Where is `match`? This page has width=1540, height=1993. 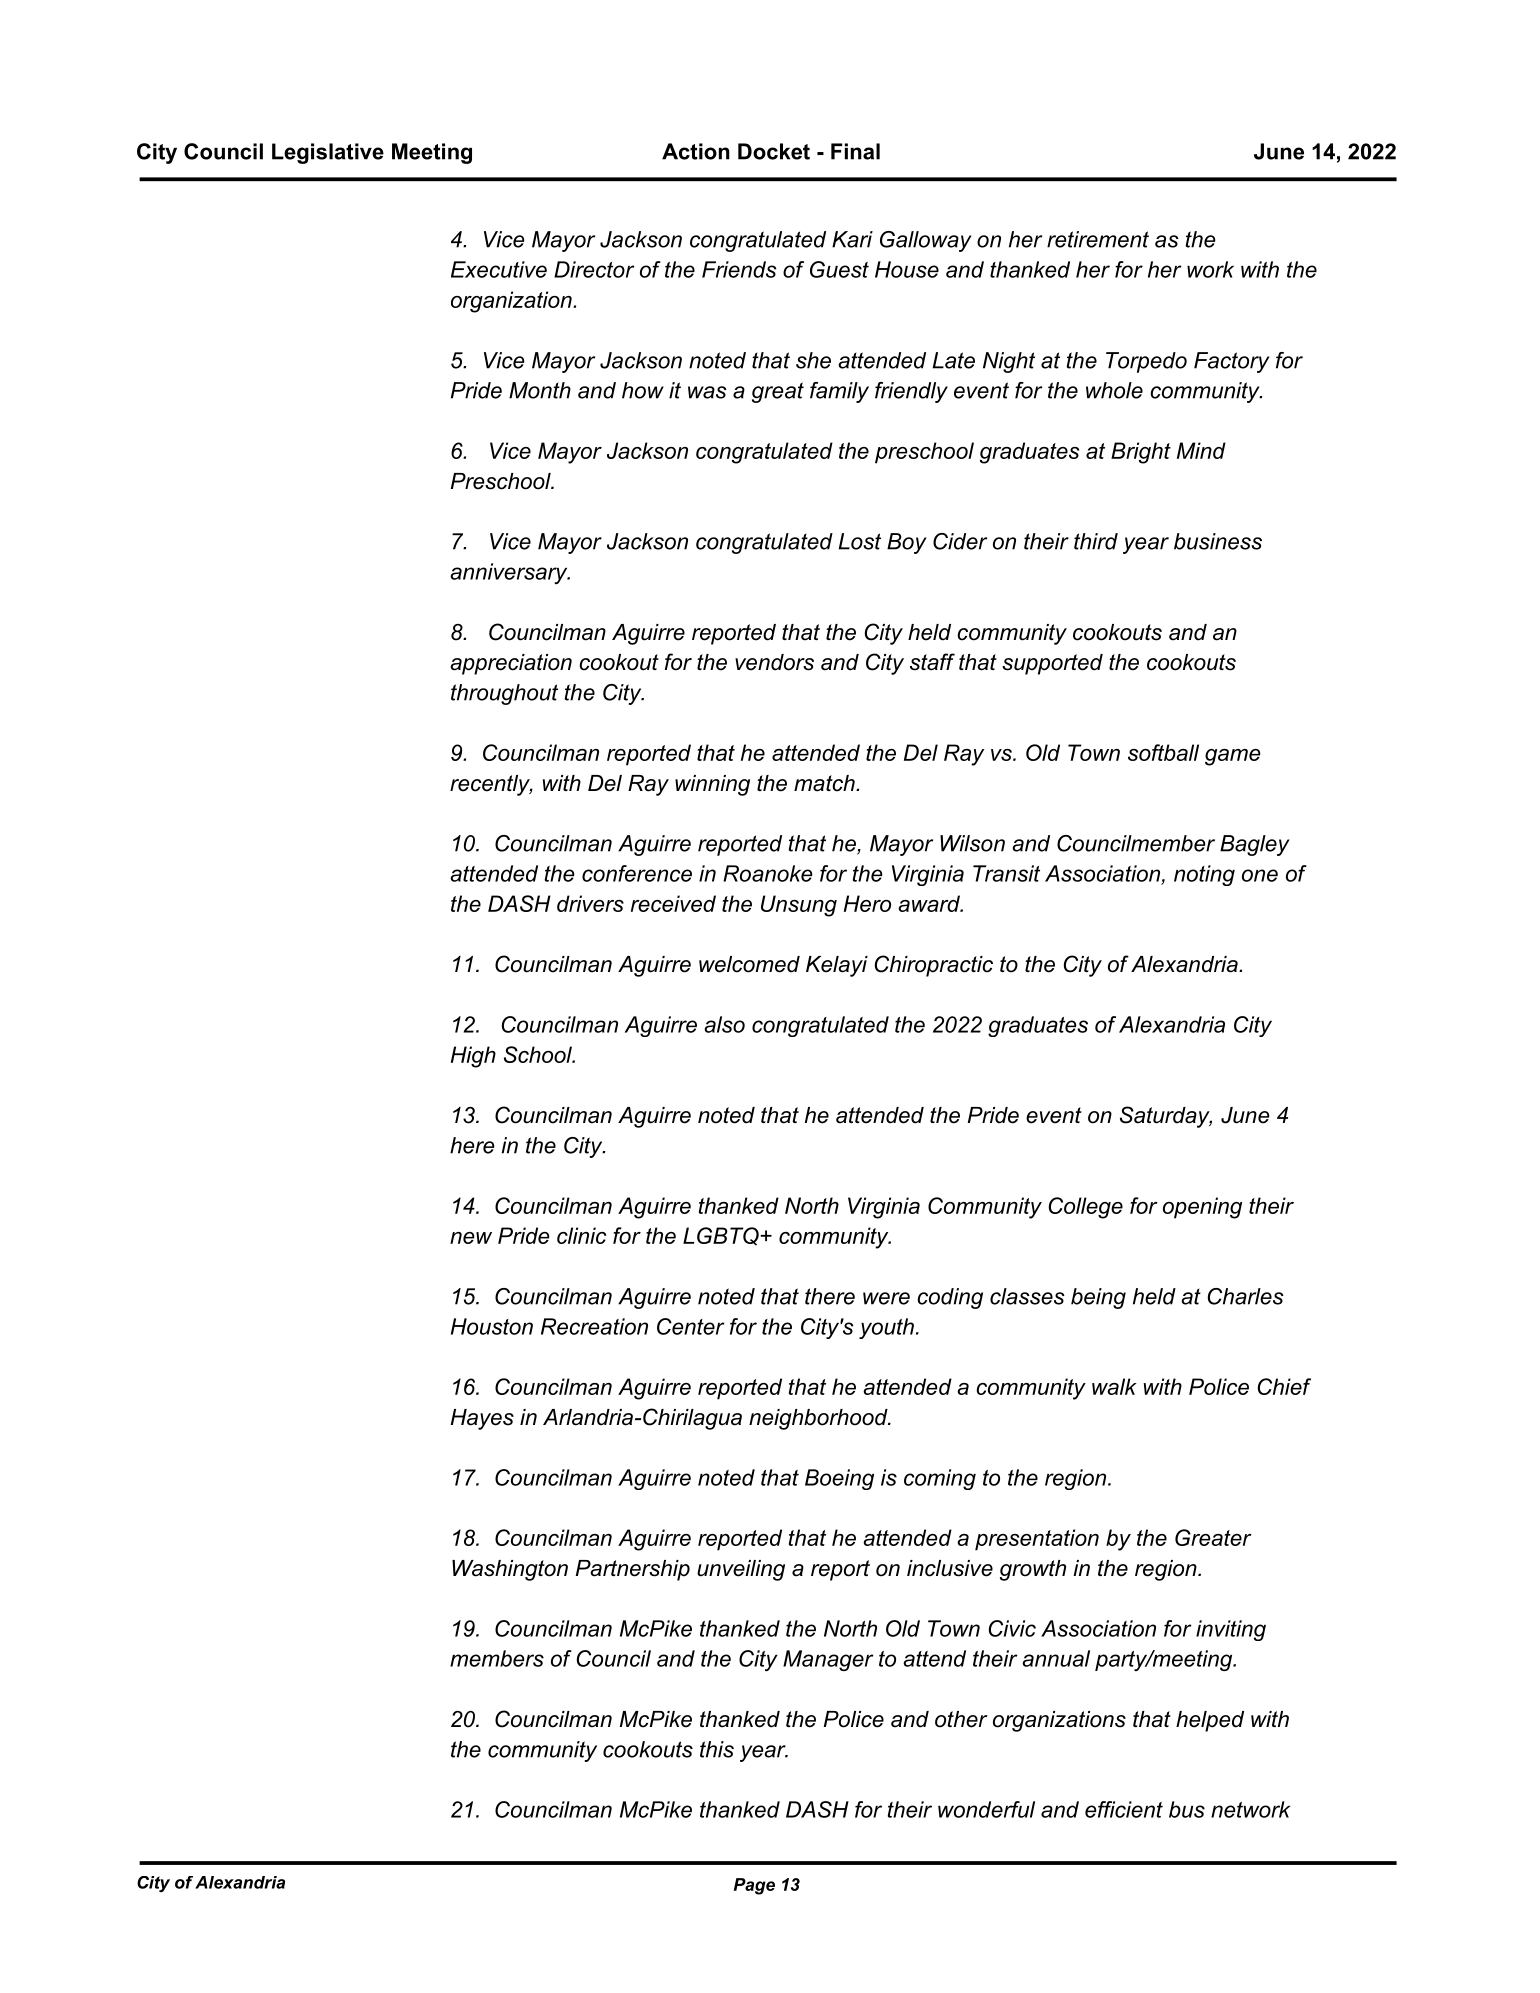 match is located at coordinates (825, 783).
